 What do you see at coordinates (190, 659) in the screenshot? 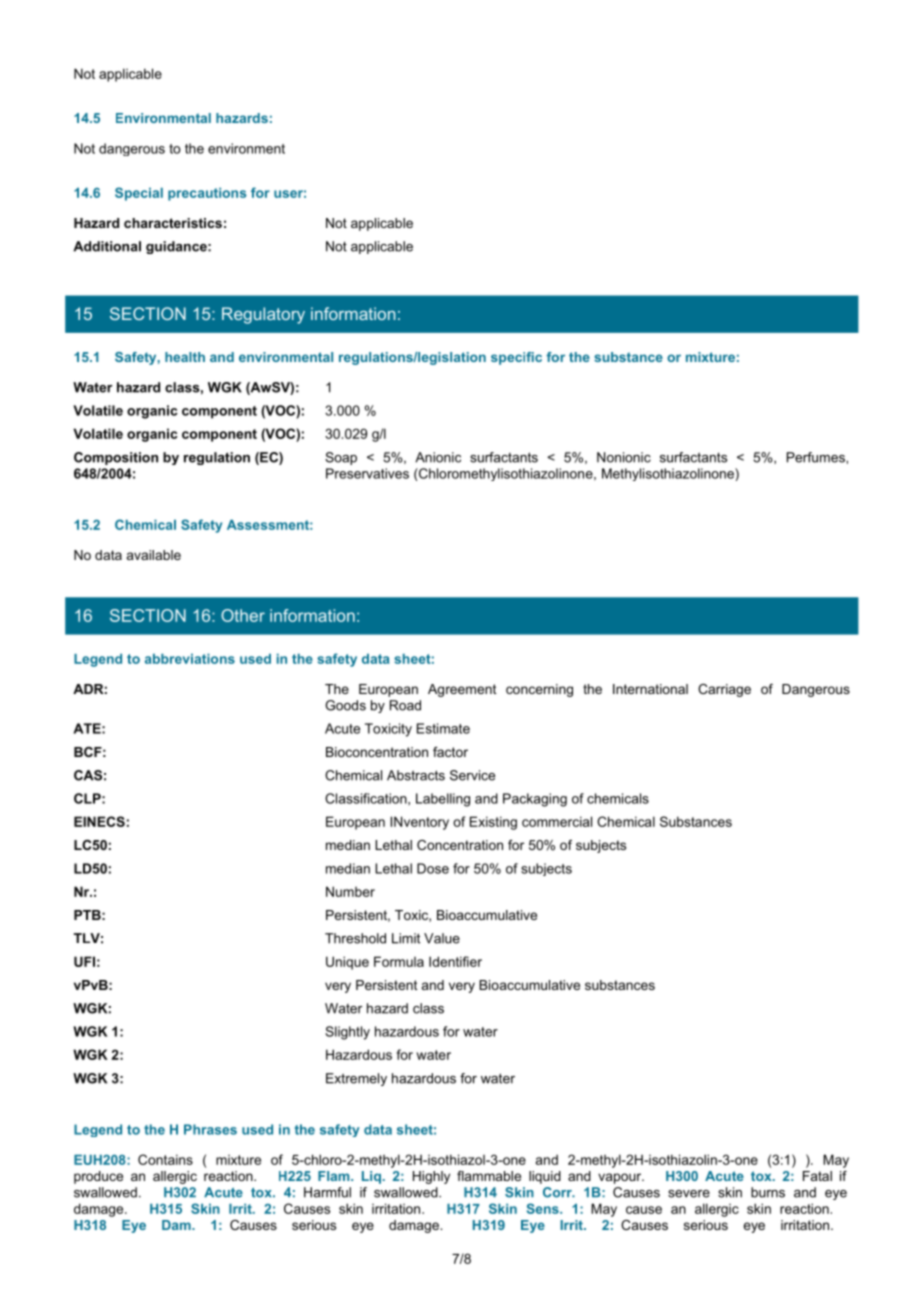
I see `abbreviations` at bounding box center [190, 659].
